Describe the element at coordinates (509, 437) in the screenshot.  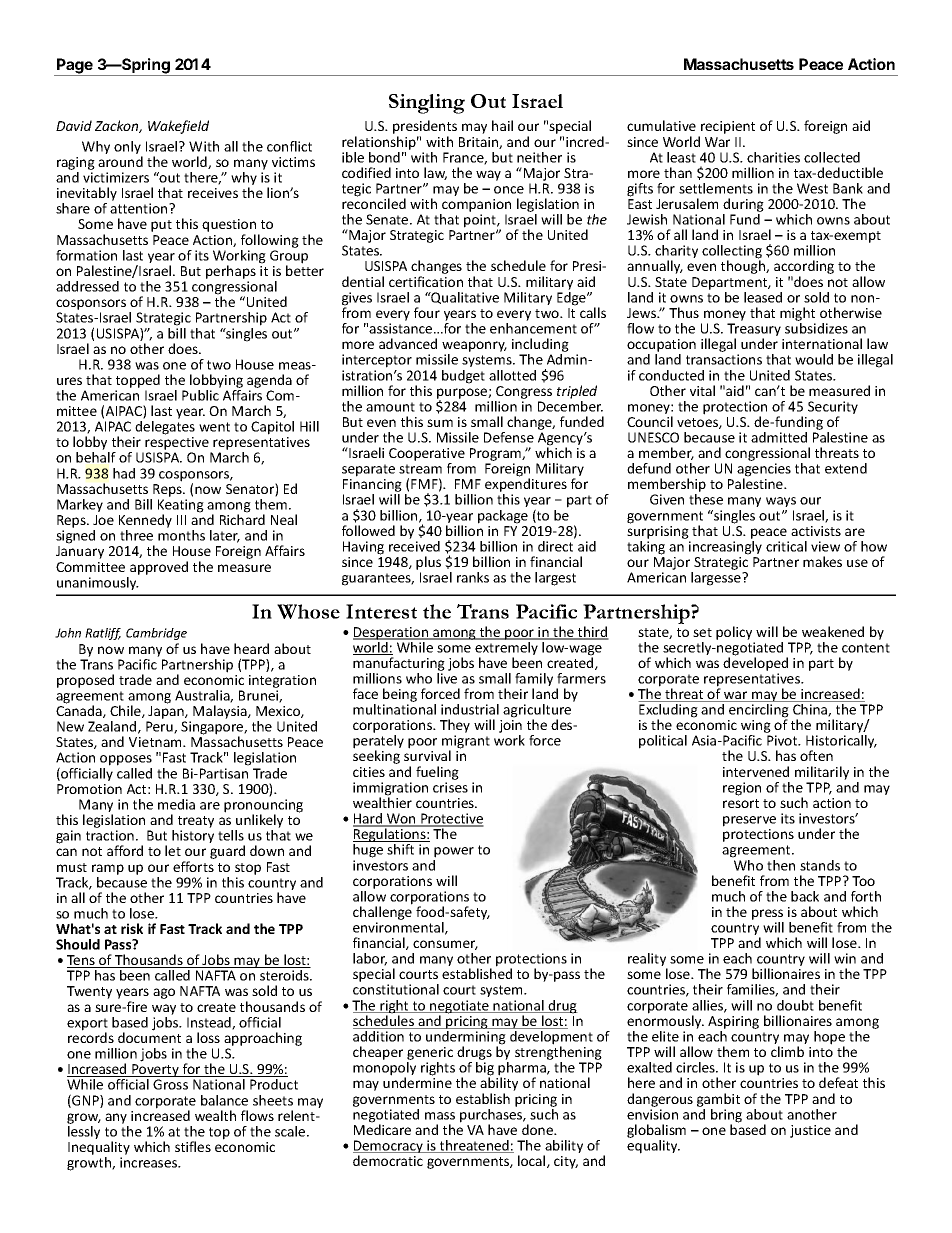
I see `Defense` at that location.
